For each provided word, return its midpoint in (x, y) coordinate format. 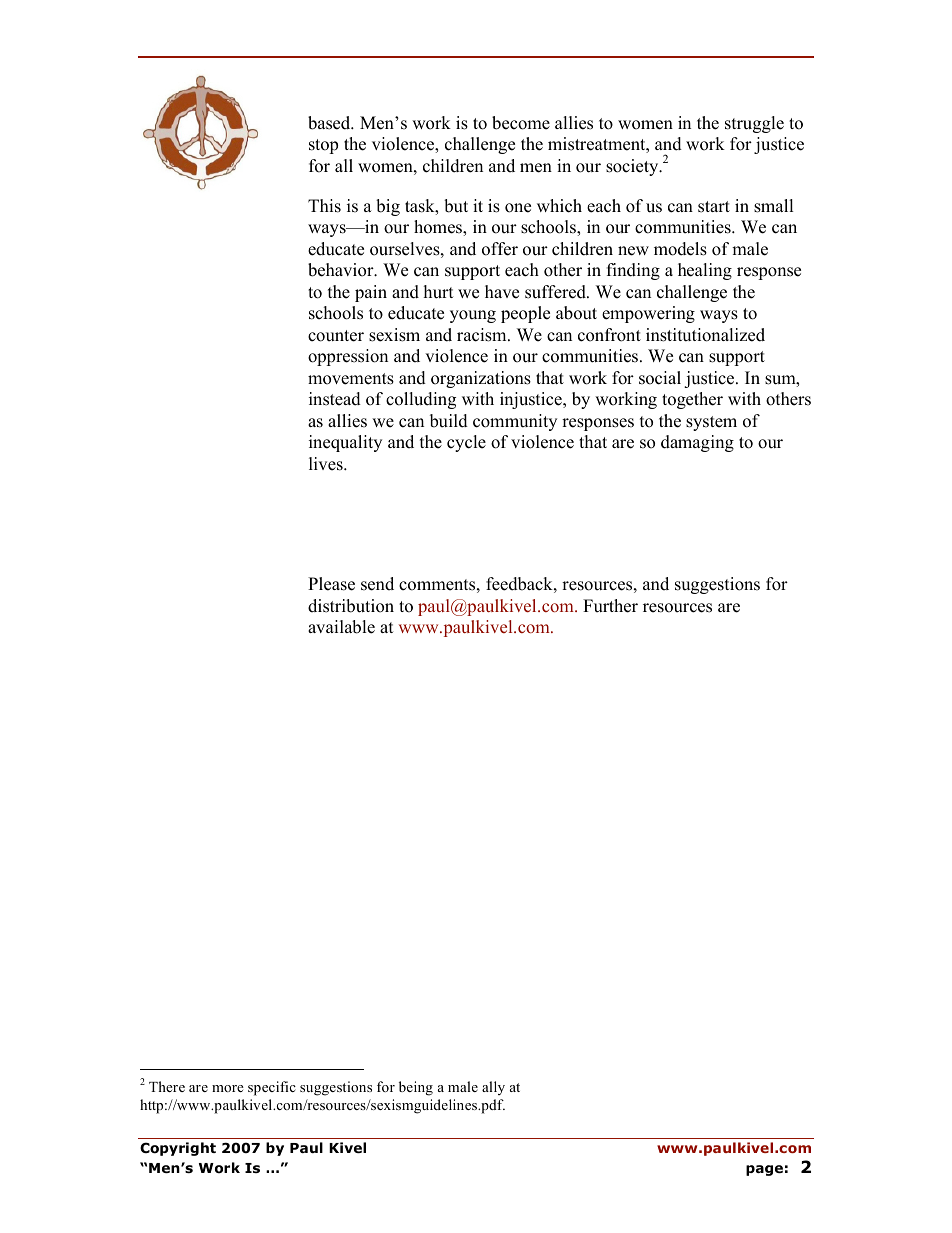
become (521, 123)
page (764, 1170)
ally (493, 1088)
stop (323, 146)
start (714, 207)
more (228, 1088)
